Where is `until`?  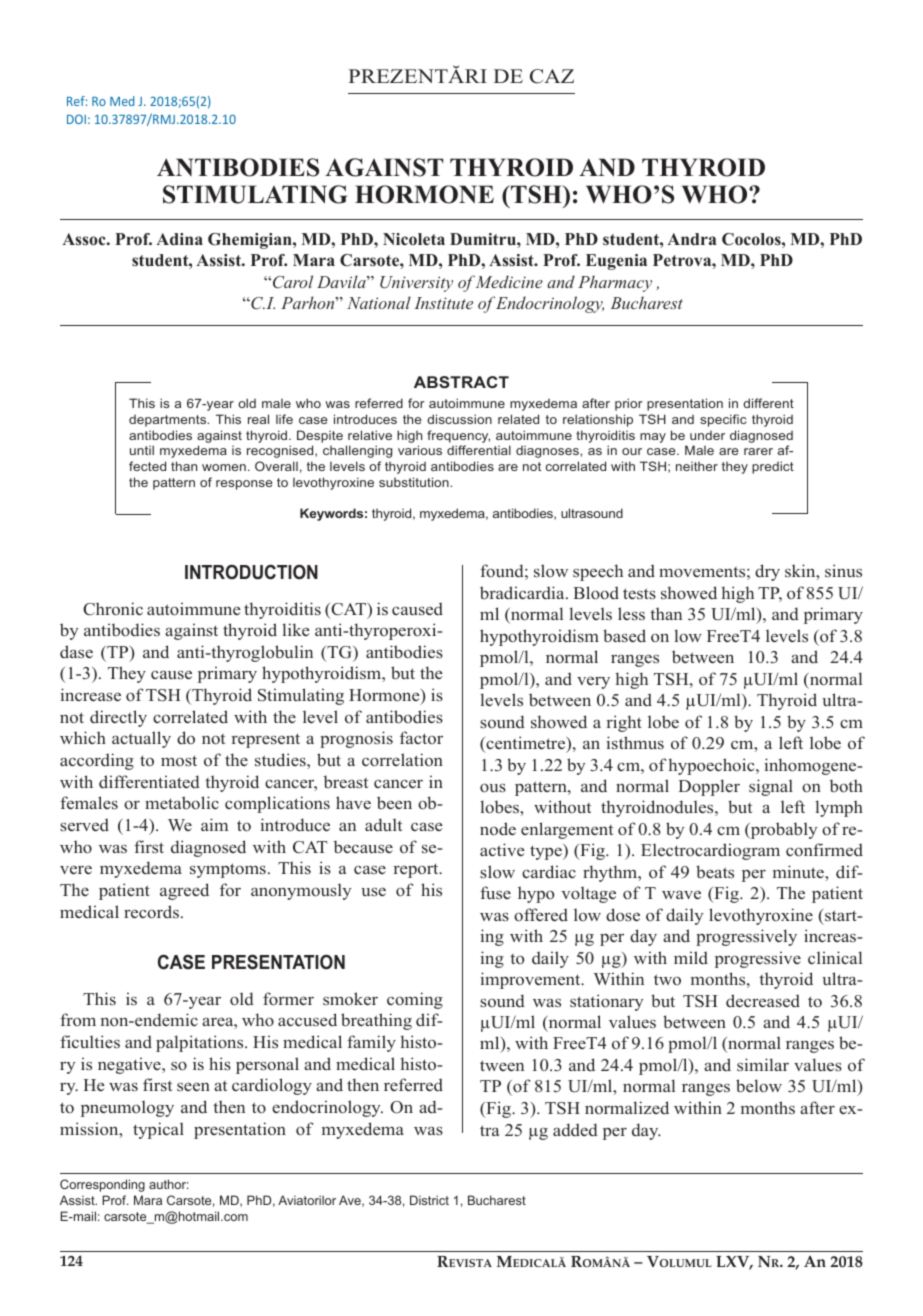 until is located at coordinates (142, 450).
